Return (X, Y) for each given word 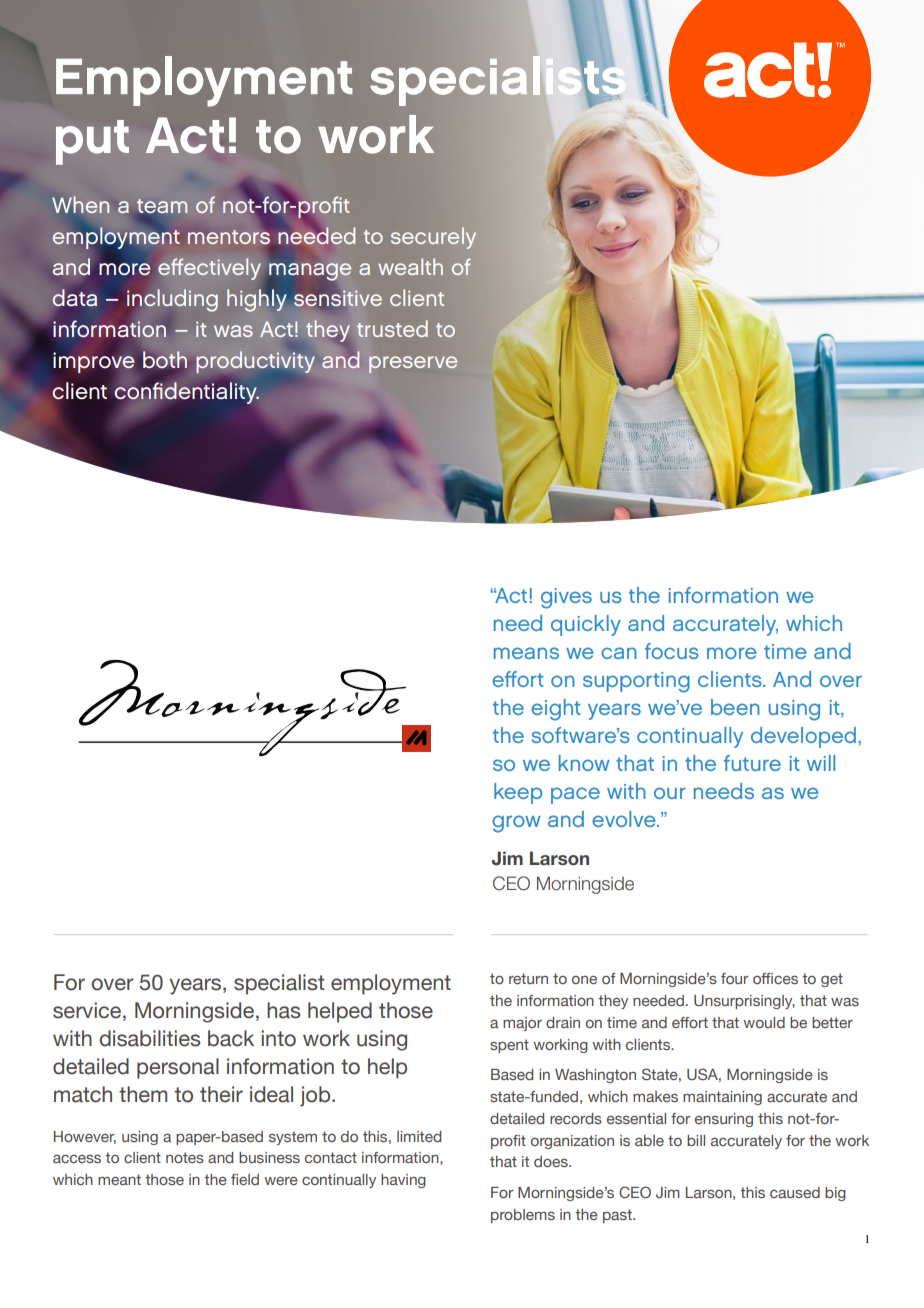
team (162, 207)
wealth (410, 266)
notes (185, 1157)
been (735, 707)
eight (556, 710)
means (526, 653)
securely (433, 238)
